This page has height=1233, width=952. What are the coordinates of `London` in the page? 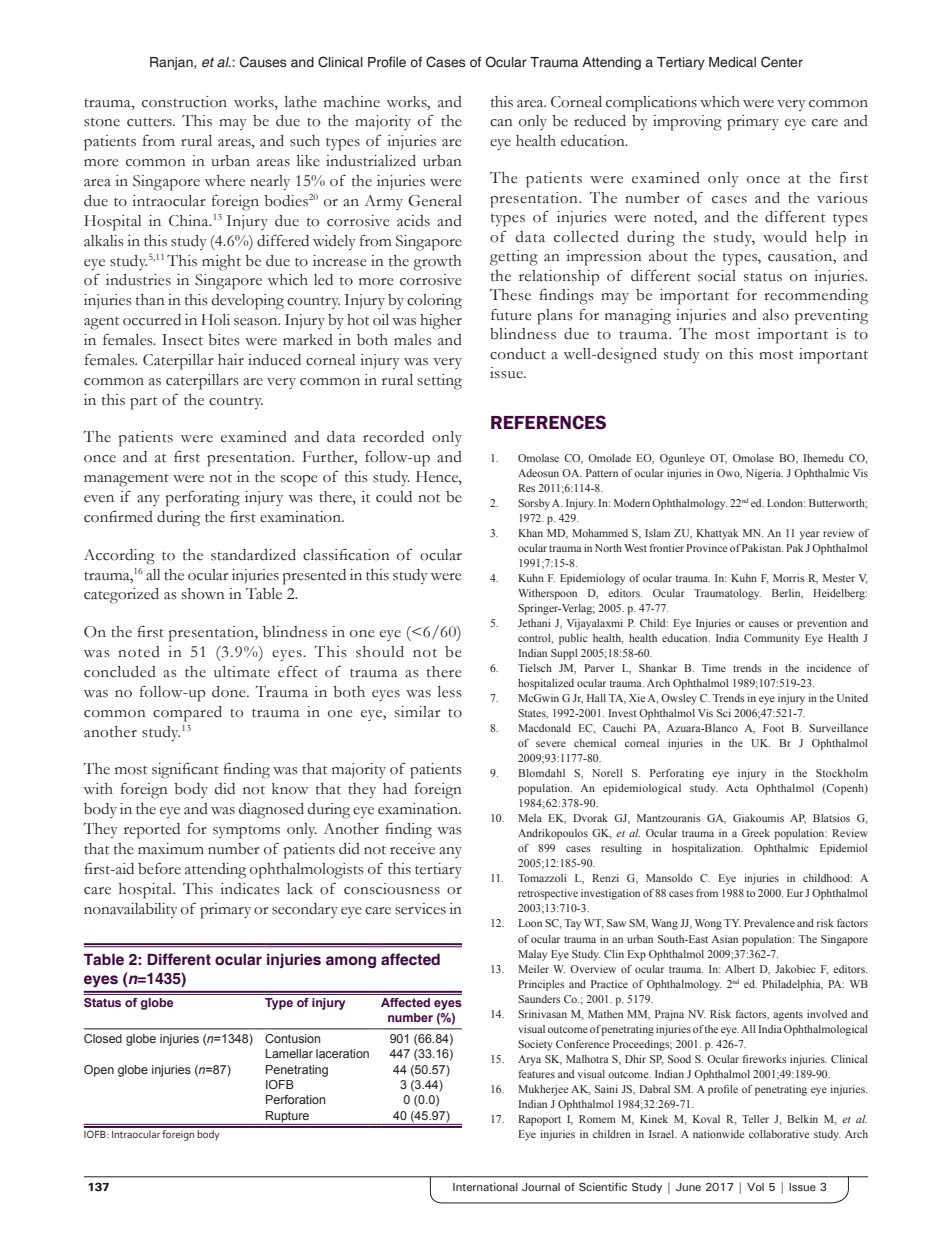 It's located at (786, 503).
